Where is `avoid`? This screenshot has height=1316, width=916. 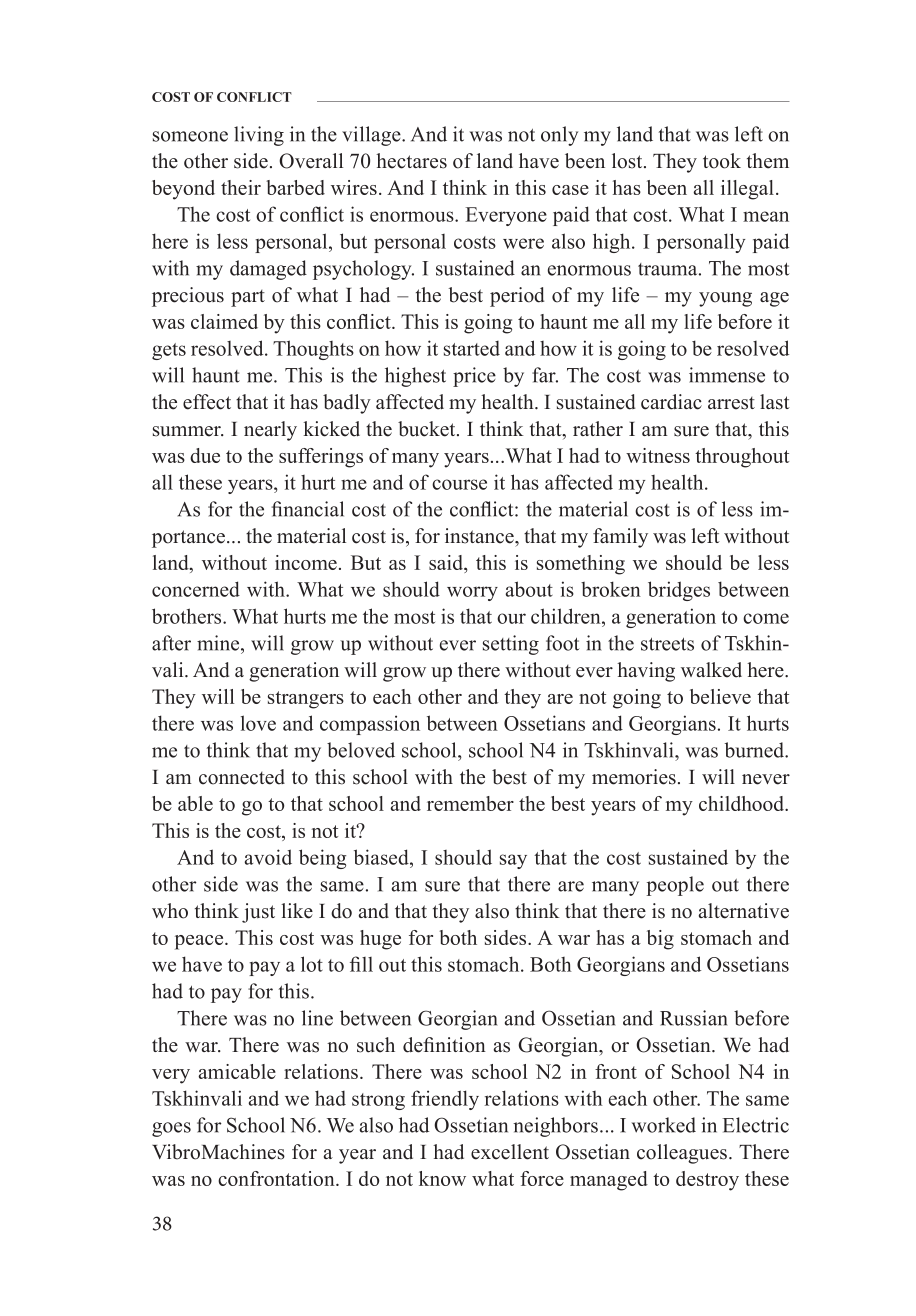 avoid is located at coordinates (268, 857).
